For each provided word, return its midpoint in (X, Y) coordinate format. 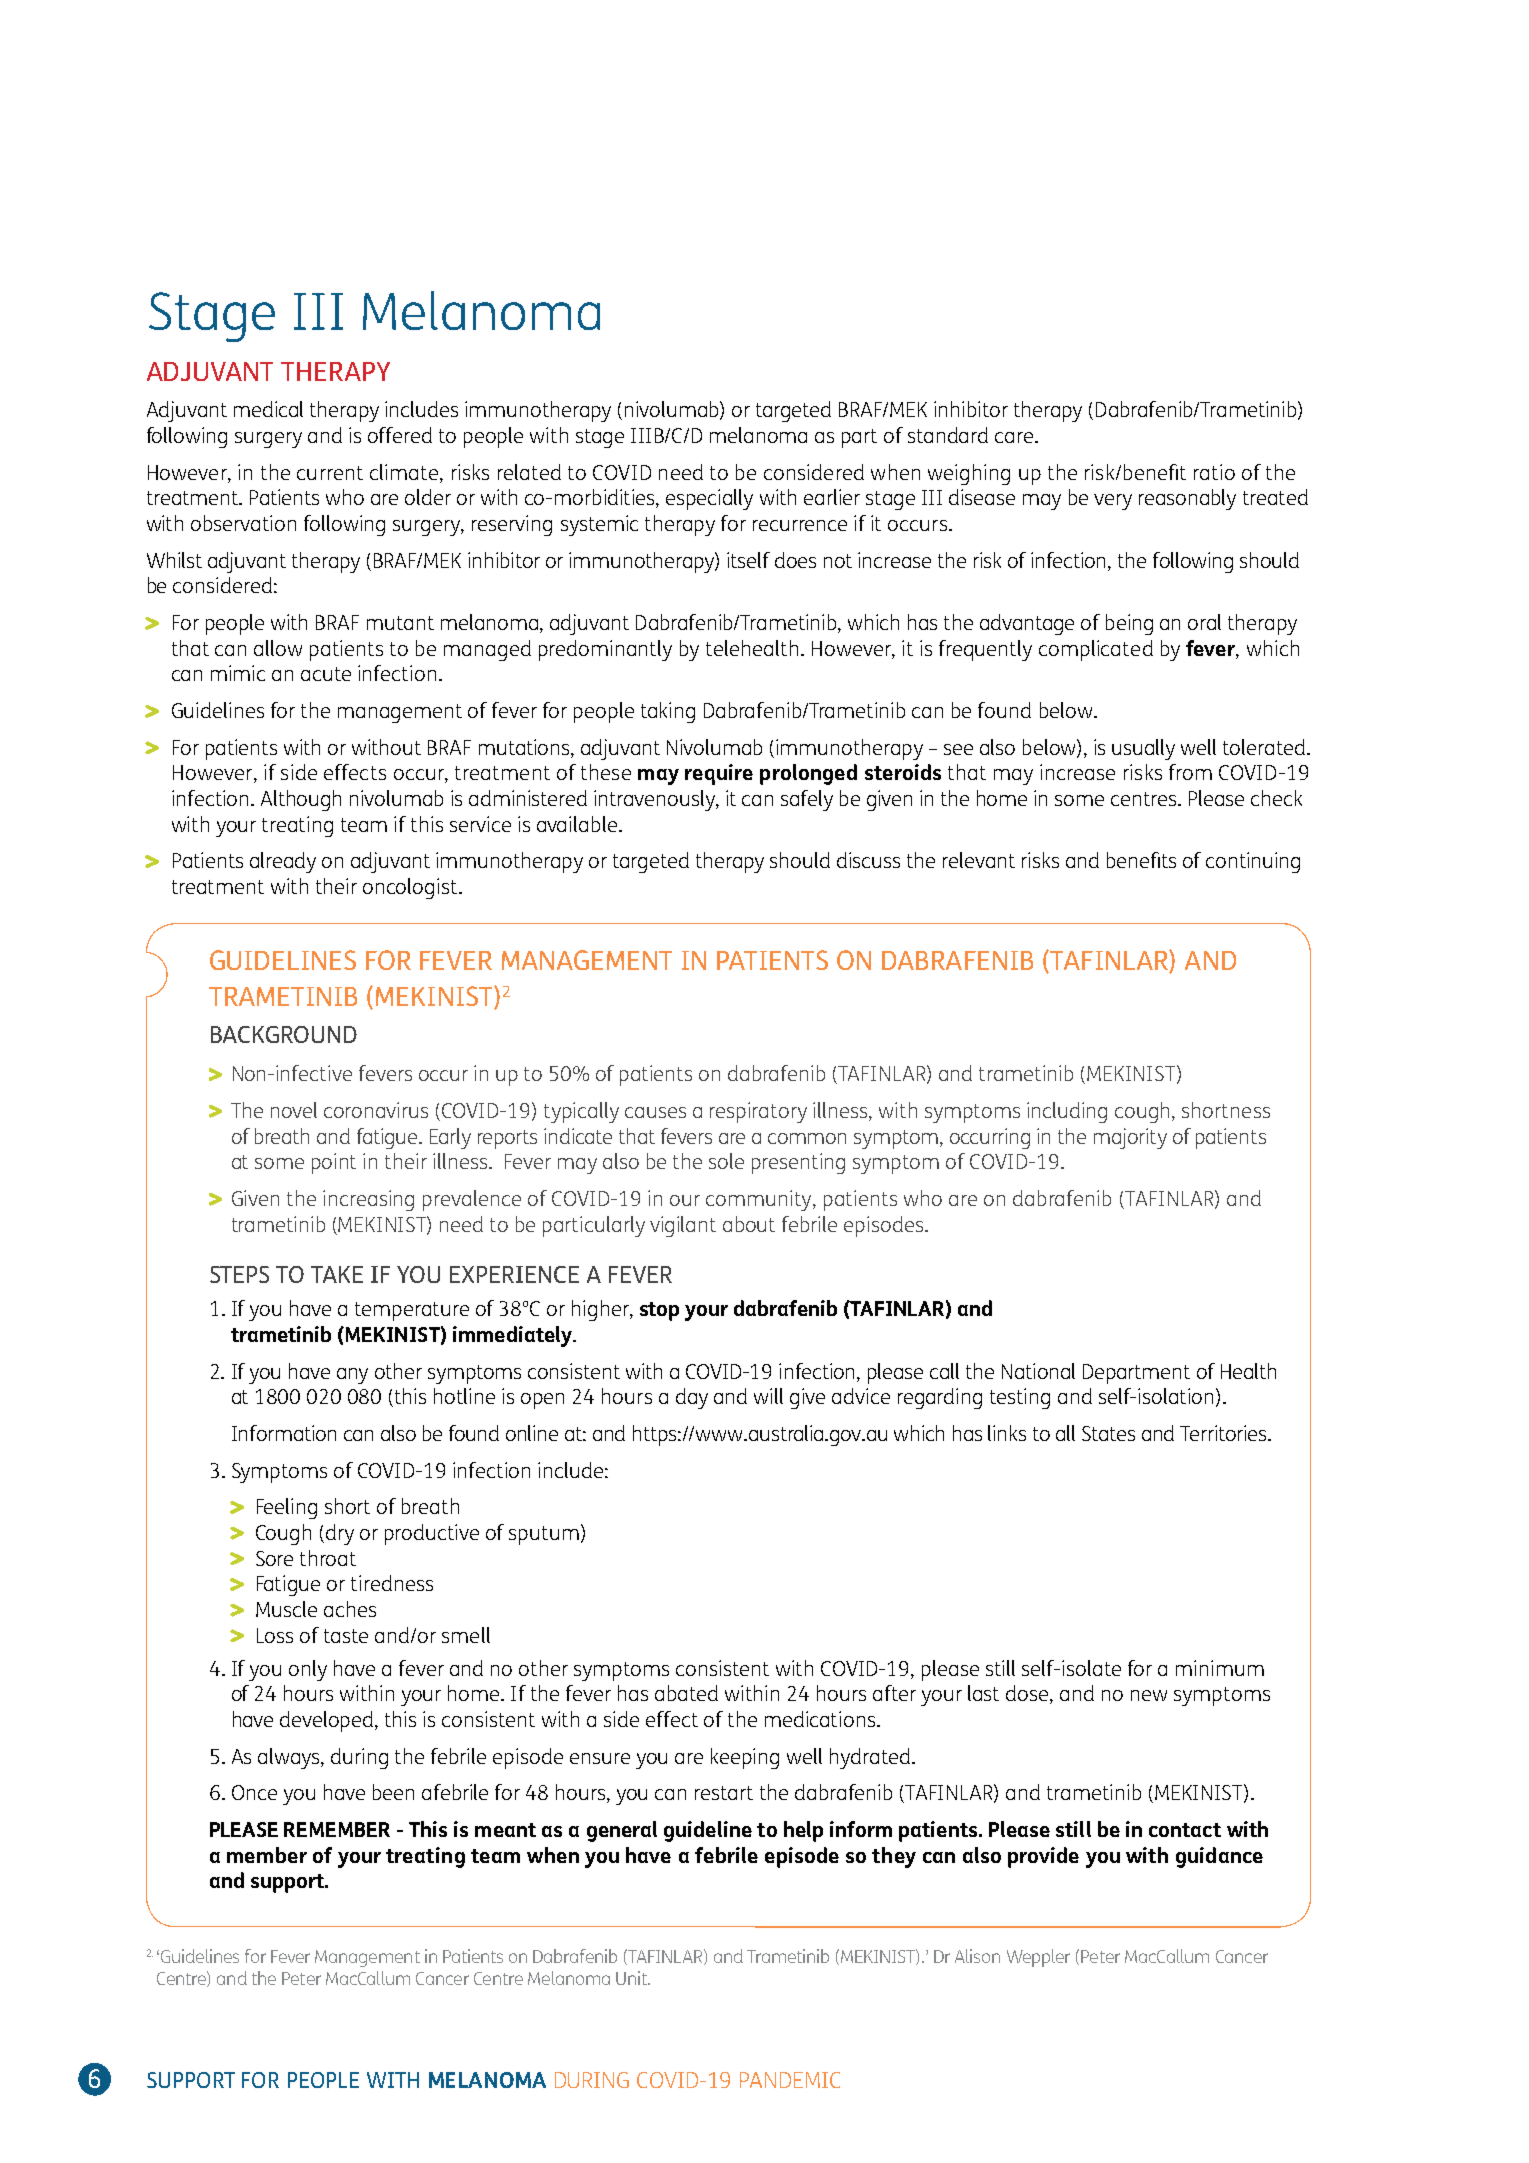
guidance (1219, 1857)
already (283, 862)
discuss (868, 860)
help (803, 1831)
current (330, 473)
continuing (1253, 862)
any (352, 1376)
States (1108, 1433)
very (1113, 502)
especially (709, 499)
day (692, 1398)
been (393, 1792)
